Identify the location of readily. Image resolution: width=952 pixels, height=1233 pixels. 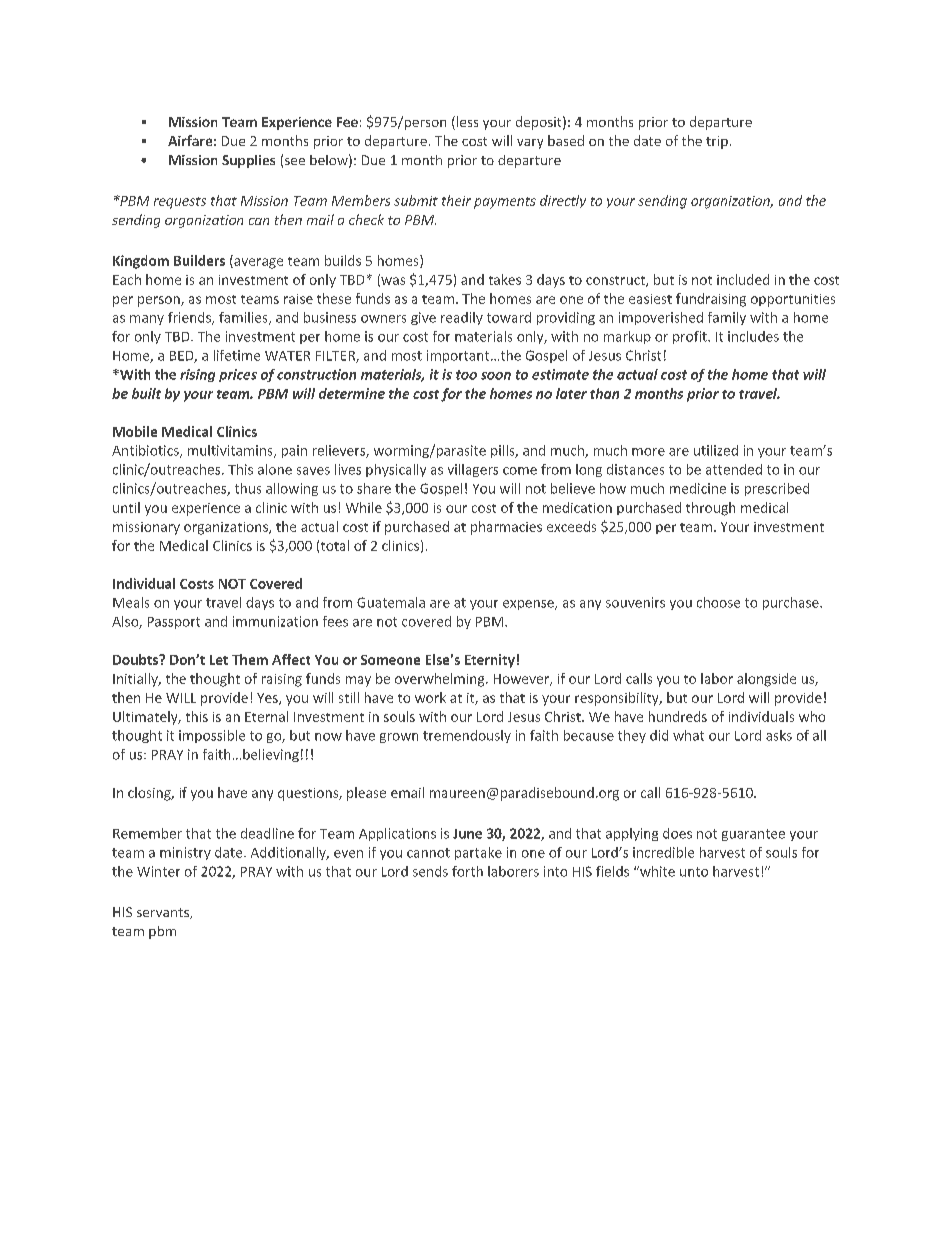
(462, 318).
